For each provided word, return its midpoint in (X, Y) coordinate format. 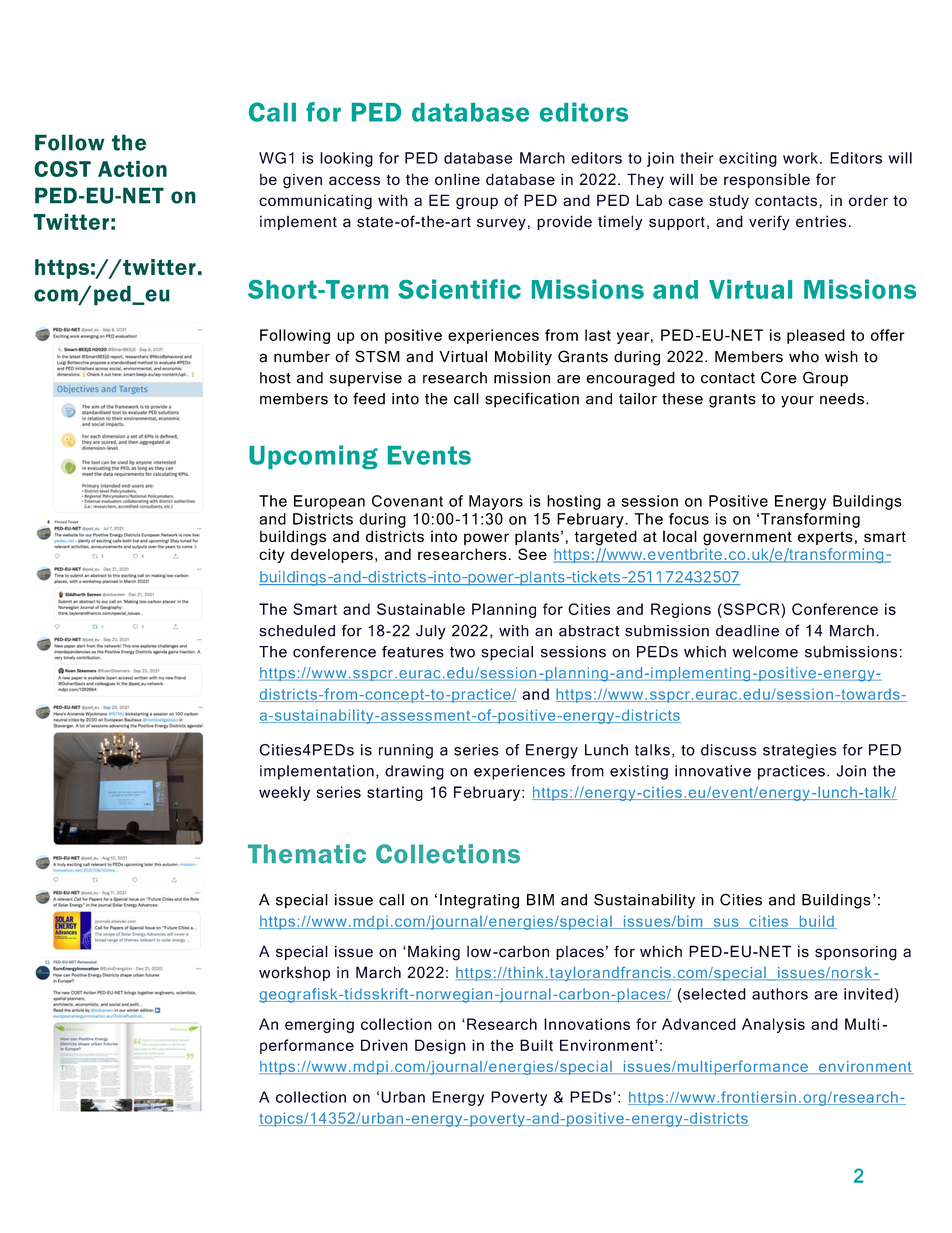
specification (532, 400)
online (457, 179)
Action (132, 168)
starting (395, 793)
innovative (713, 771)
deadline (747, 631)
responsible (767, 180)
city (272, 555)
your (797, 402)
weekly (284, 793)
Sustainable (421, 609)
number (302, 357)
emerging (319, 1025)
